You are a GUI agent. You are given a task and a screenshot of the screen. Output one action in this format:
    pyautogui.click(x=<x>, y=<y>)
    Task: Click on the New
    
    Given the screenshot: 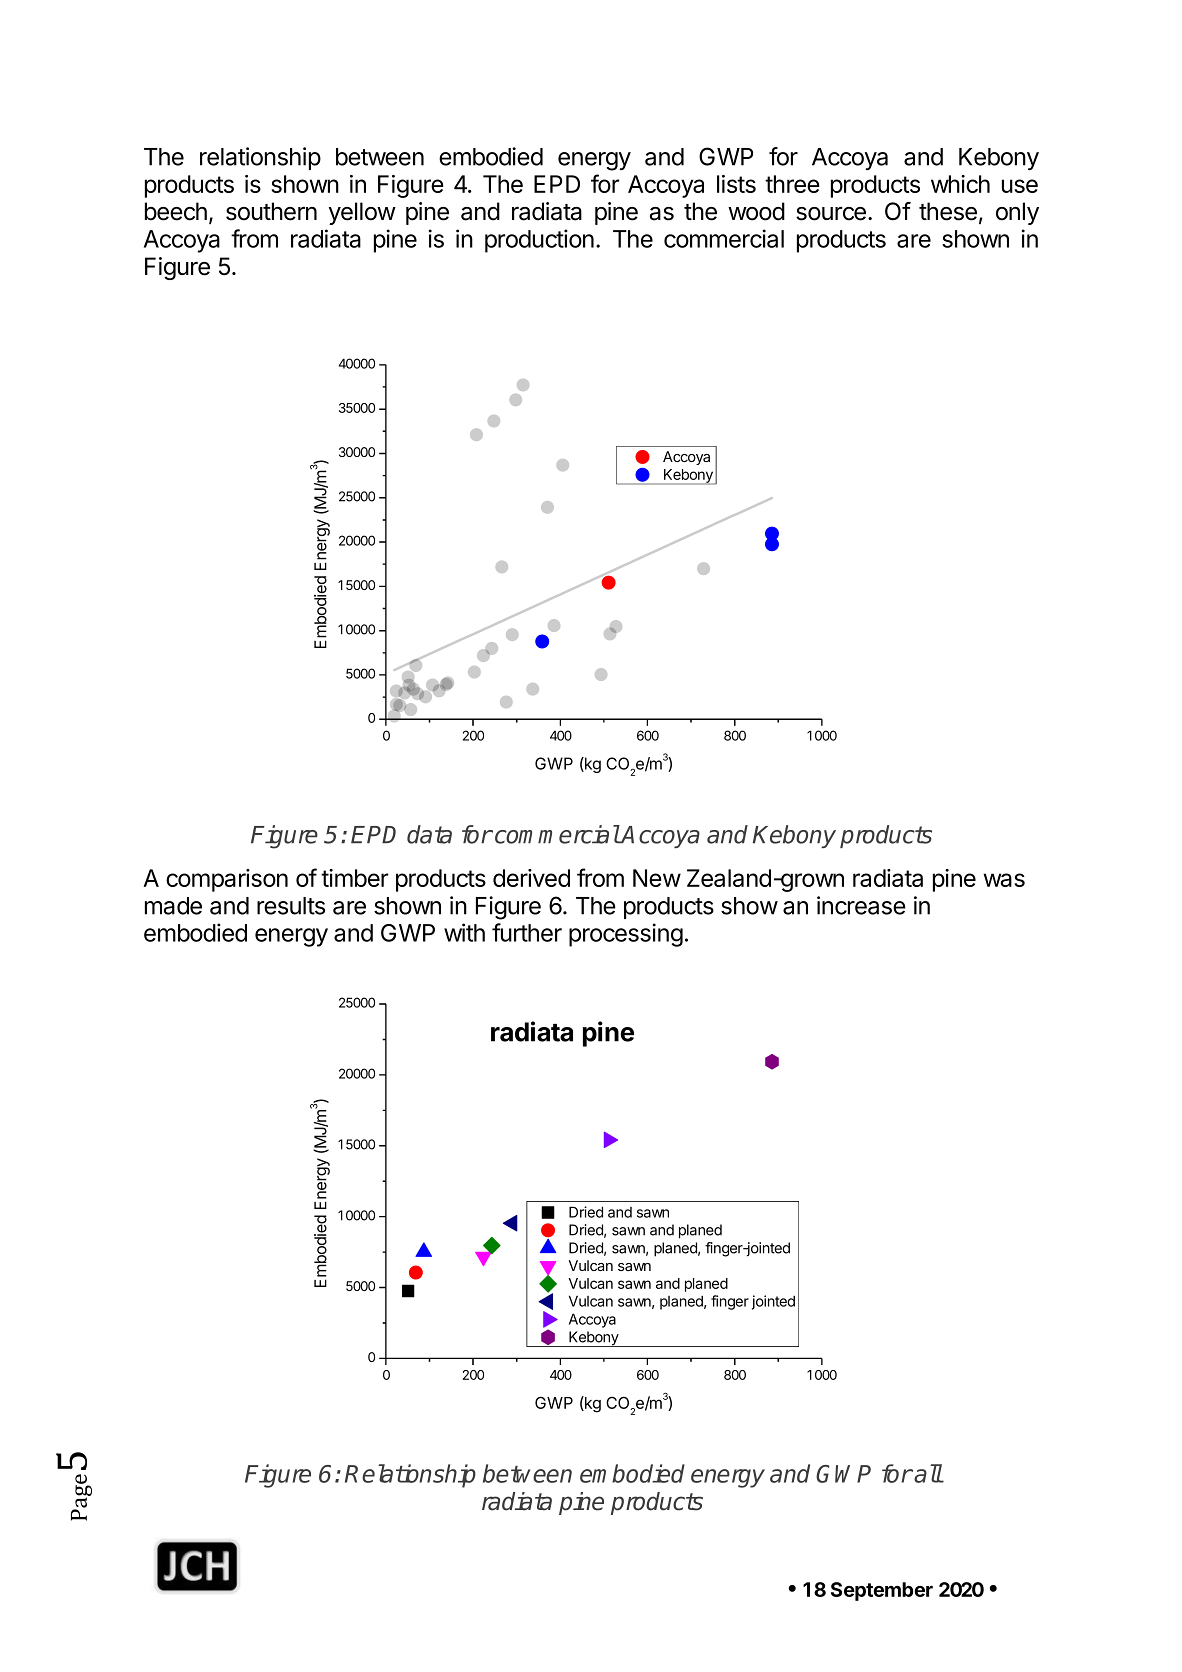 What is the action you would take?
    pyautogui.click(x=657, y=878)
